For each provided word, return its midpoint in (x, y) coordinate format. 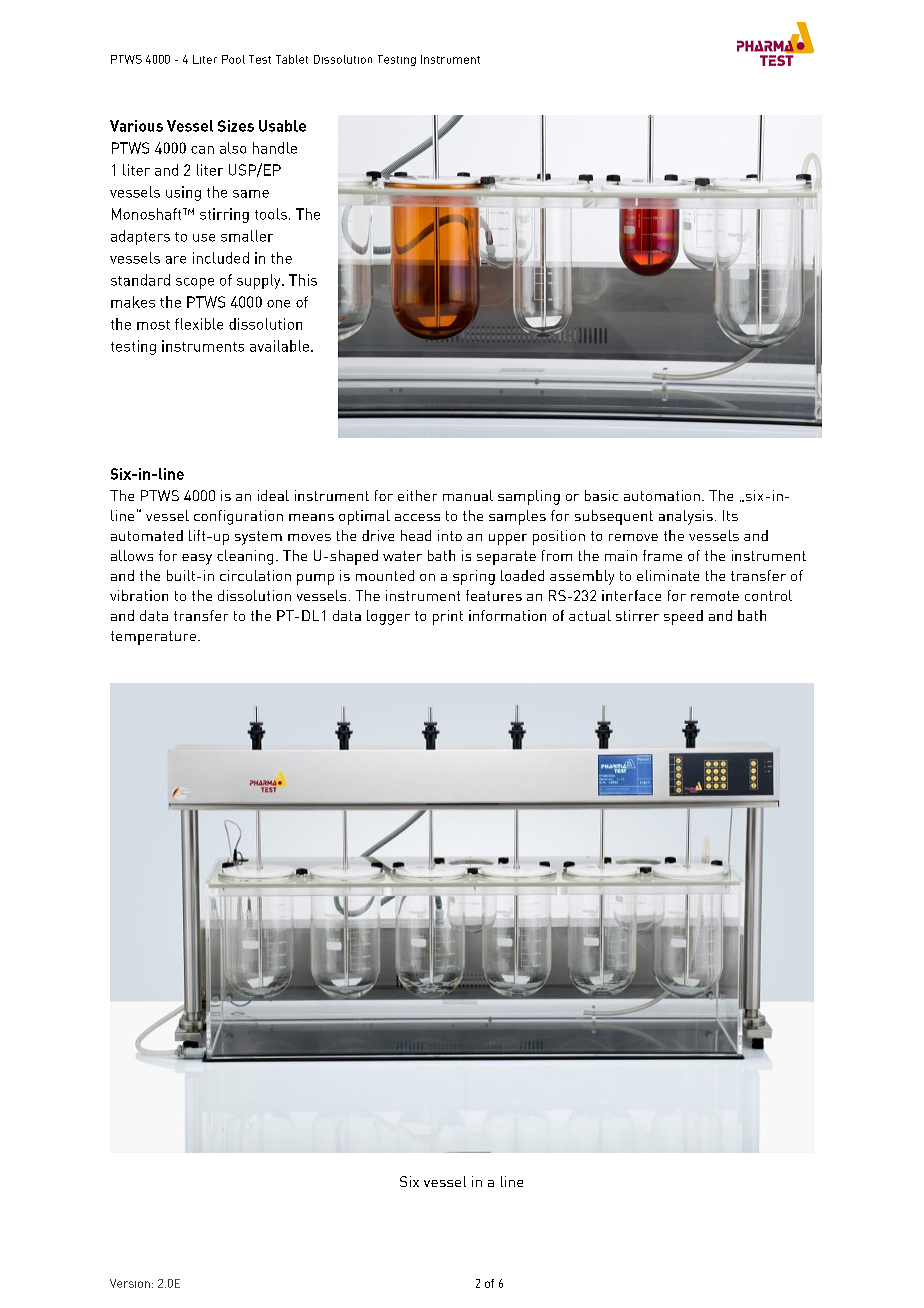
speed (683, 617)
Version (130, 1283)
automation (662, 495)
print (448, 617)
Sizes (236, 126)
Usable (282, 126)
